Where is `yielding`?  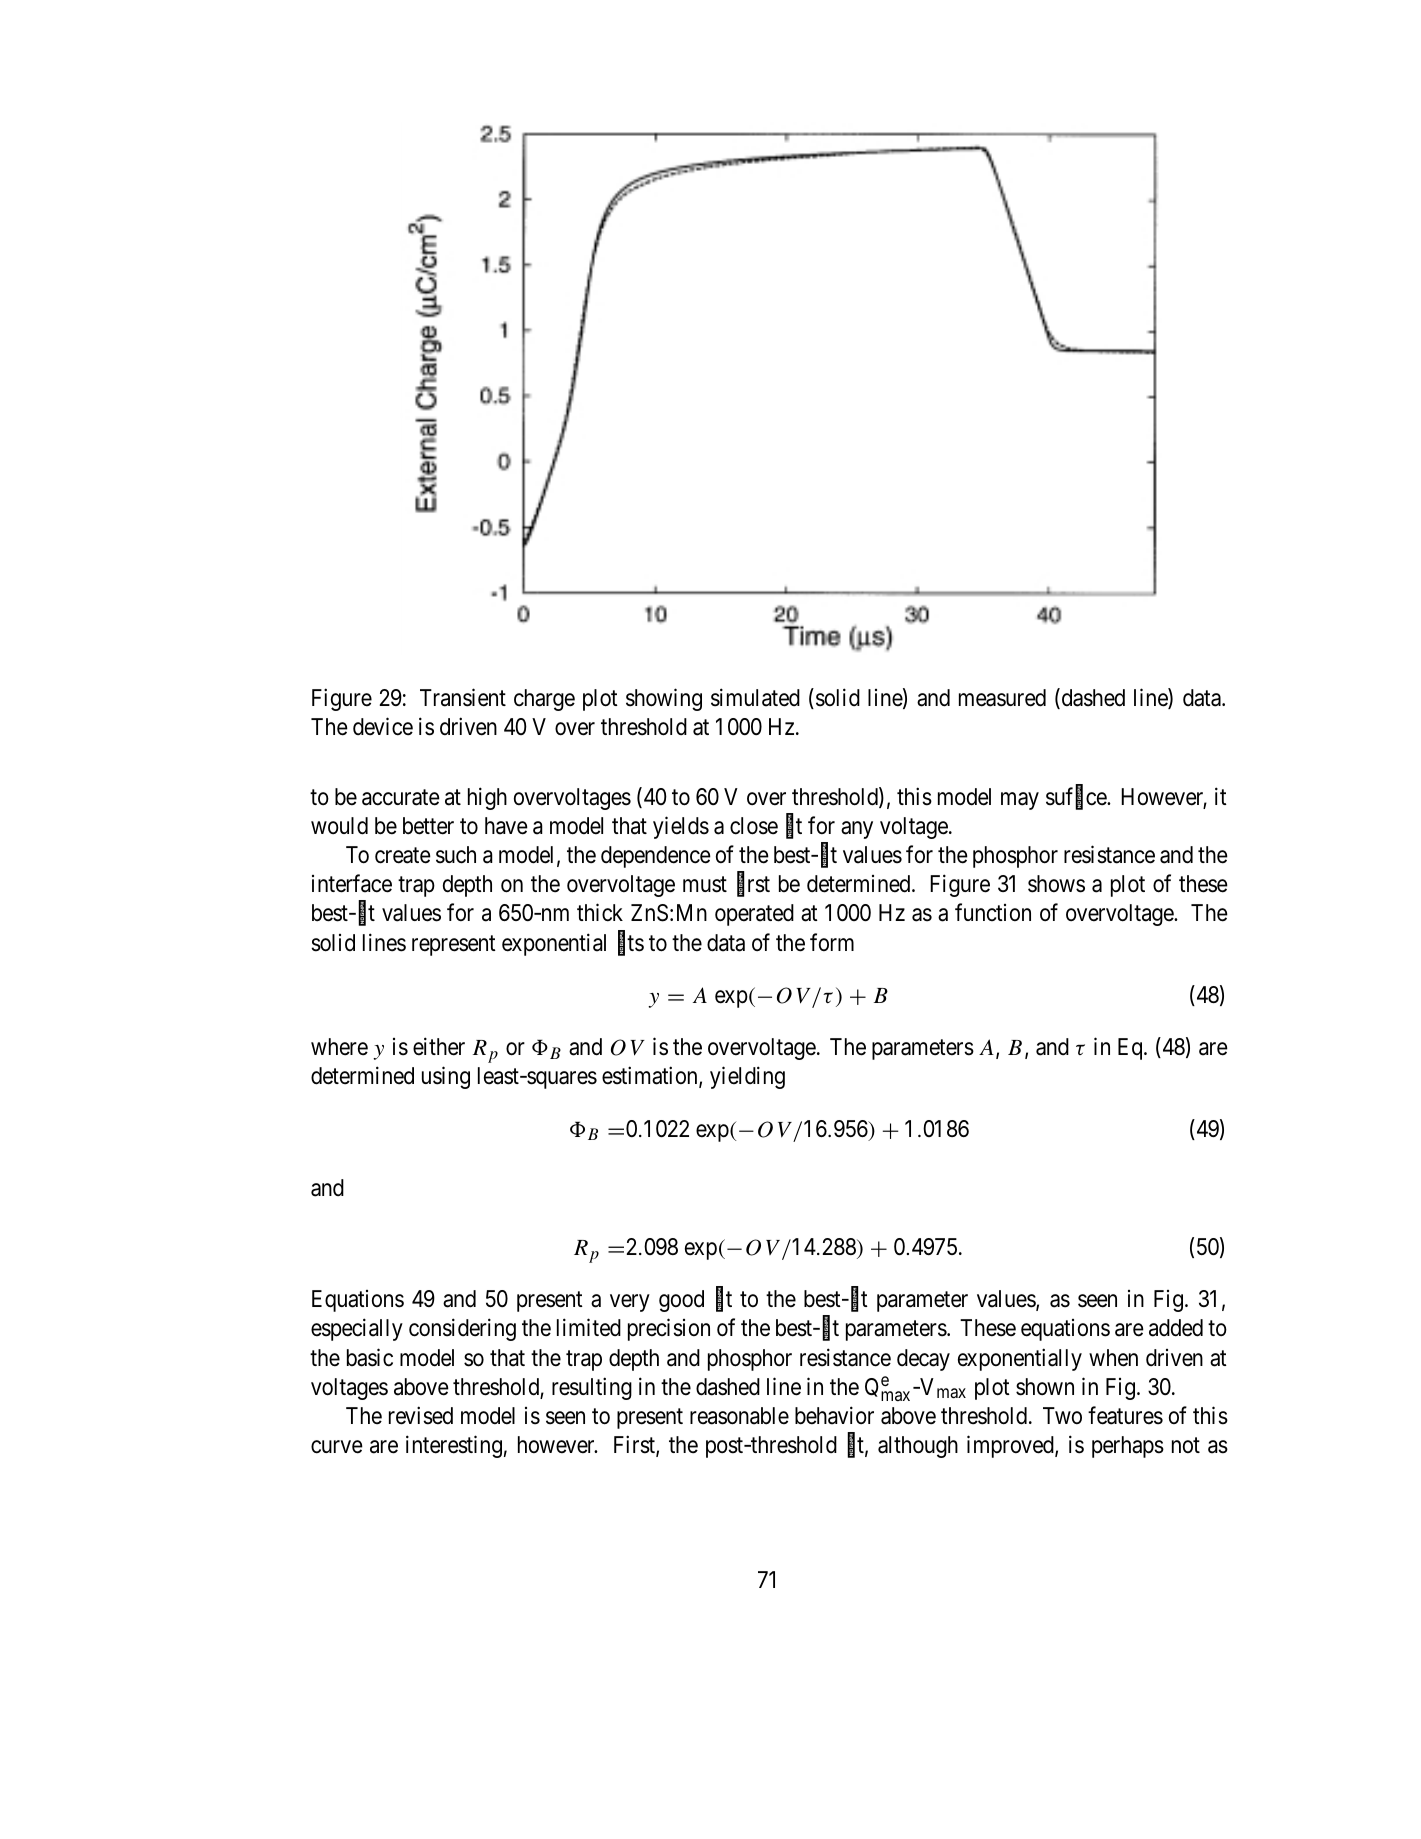
yielding is located at coordinates (747, 1078).
